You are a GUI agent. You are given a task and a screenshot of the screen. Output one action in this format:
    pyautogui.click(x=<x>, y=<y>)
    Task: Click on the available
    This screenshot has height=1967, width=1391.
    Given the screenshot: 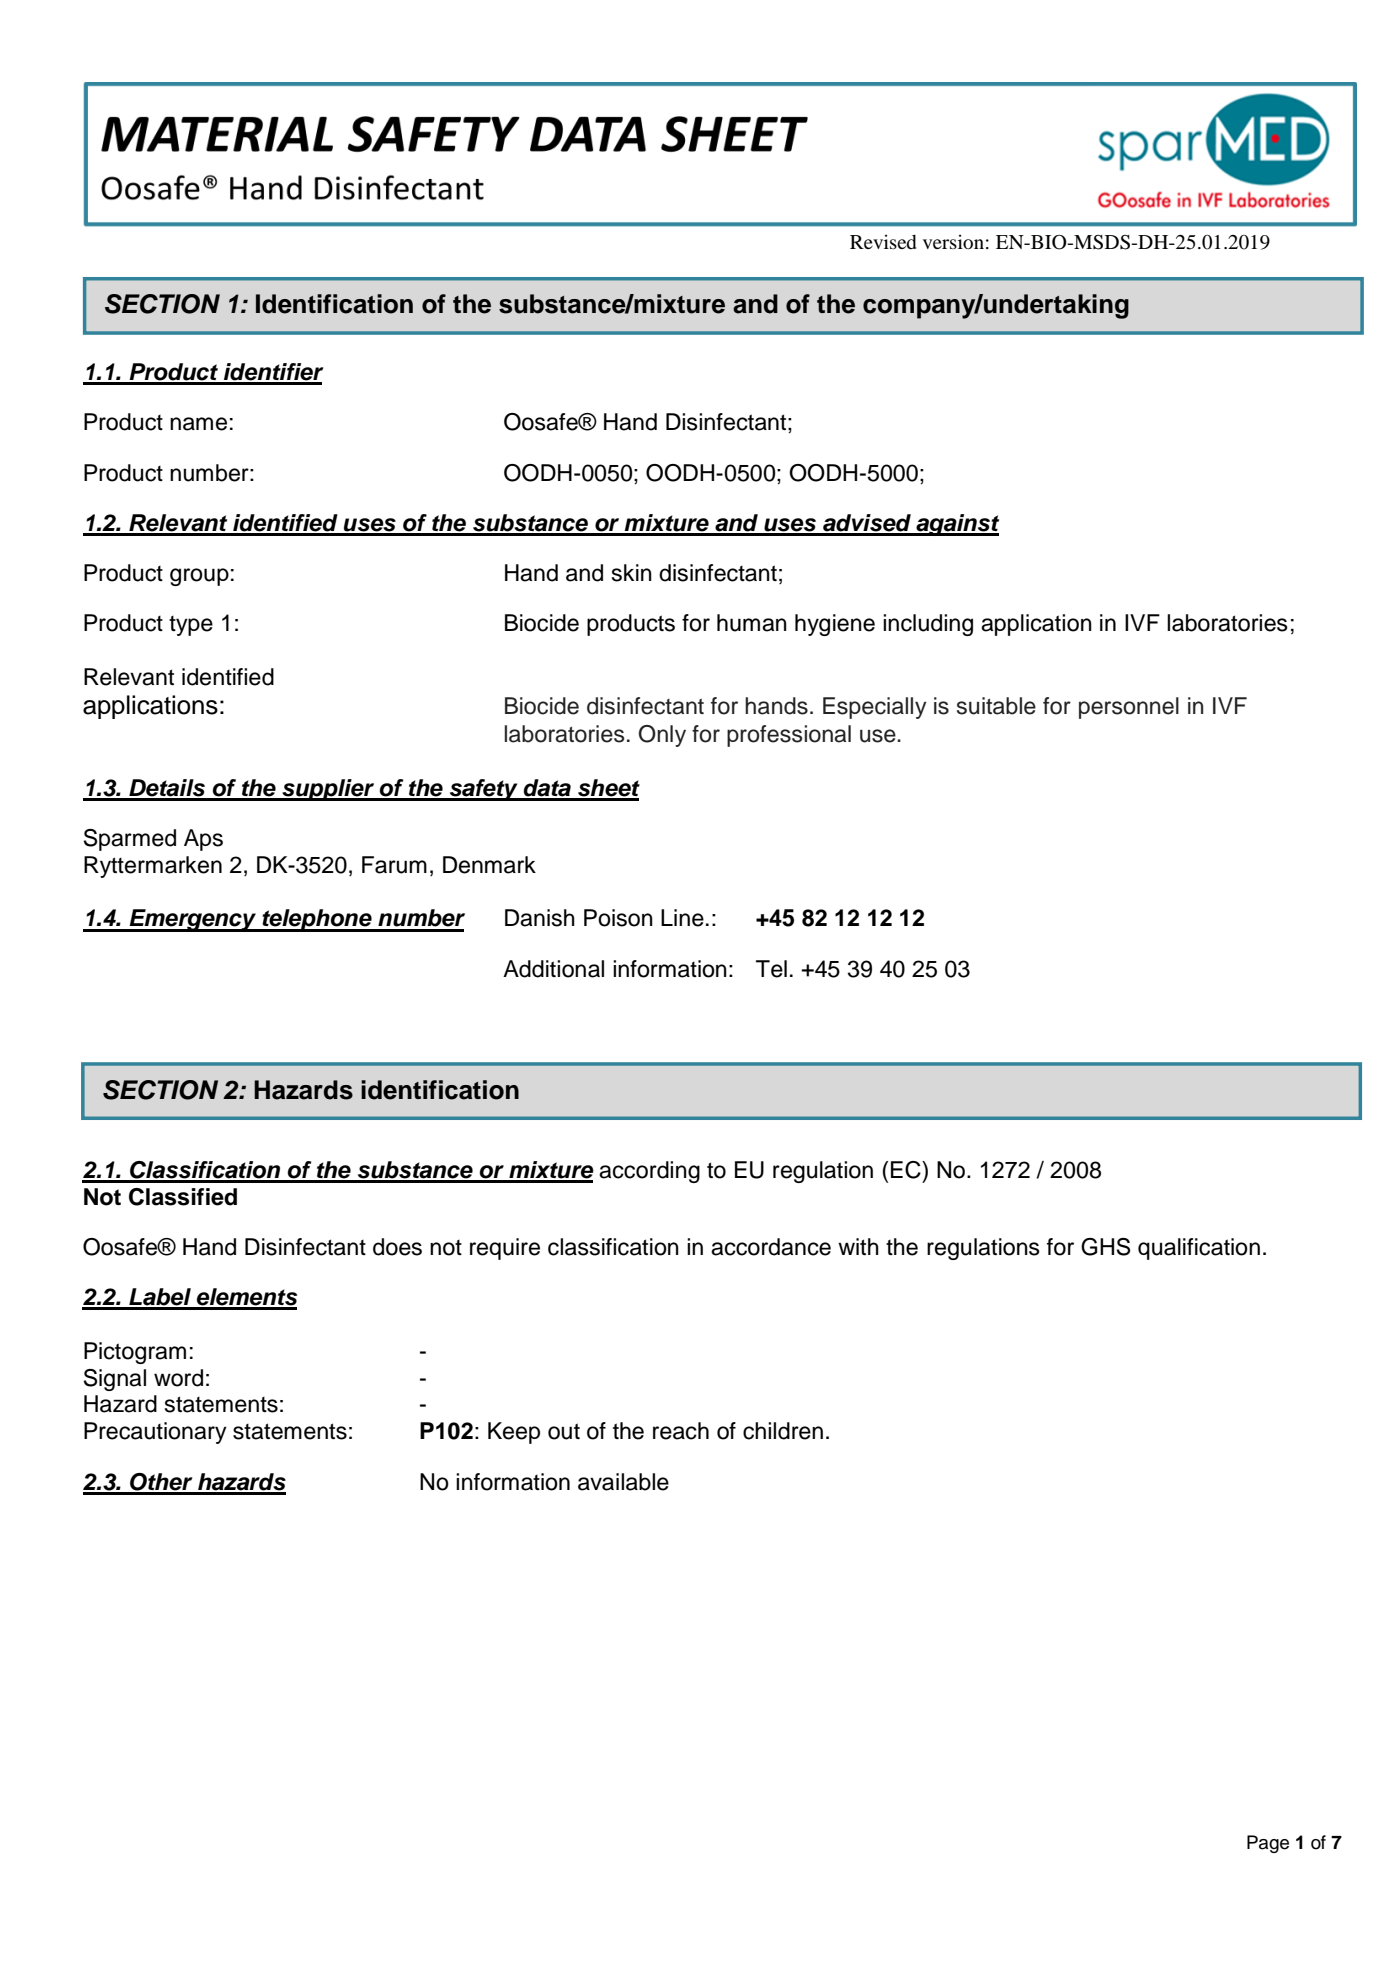 What is the action you would take?
    pyautogui.click(x=623, y=1482)
